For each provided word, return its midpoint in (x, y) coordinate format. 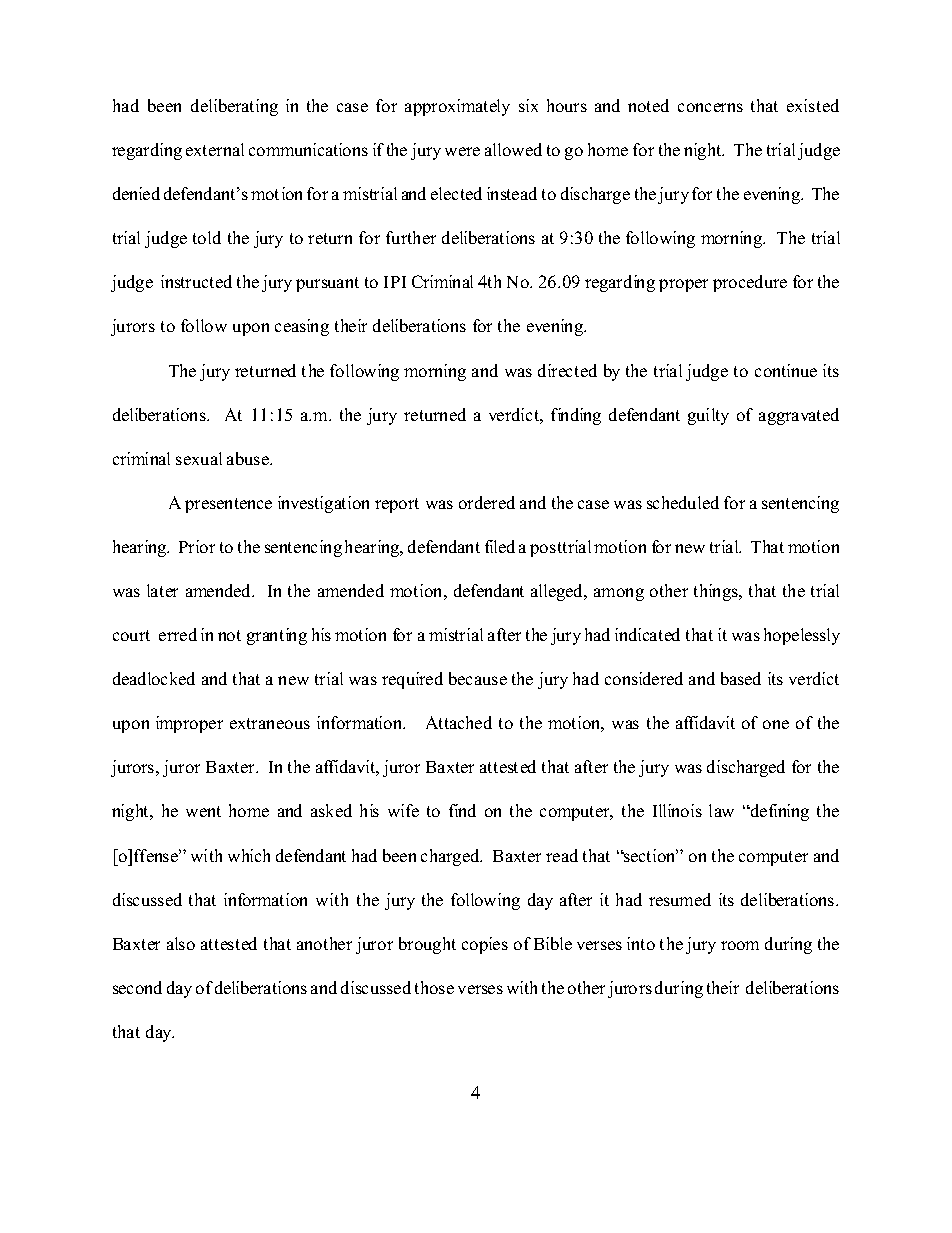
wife (403, 810)
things (717, 592)
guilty (708, 416)
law (721, 810)
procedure (750, 283)
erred (178, 634)
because (478, 678)
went (203, 811)
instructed (196, 281)
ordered (487, 502)
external (215, 149)
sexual (199, 458)
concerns (710, 107)
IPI (395, 282)
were (462, 151)
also (181, 943)
